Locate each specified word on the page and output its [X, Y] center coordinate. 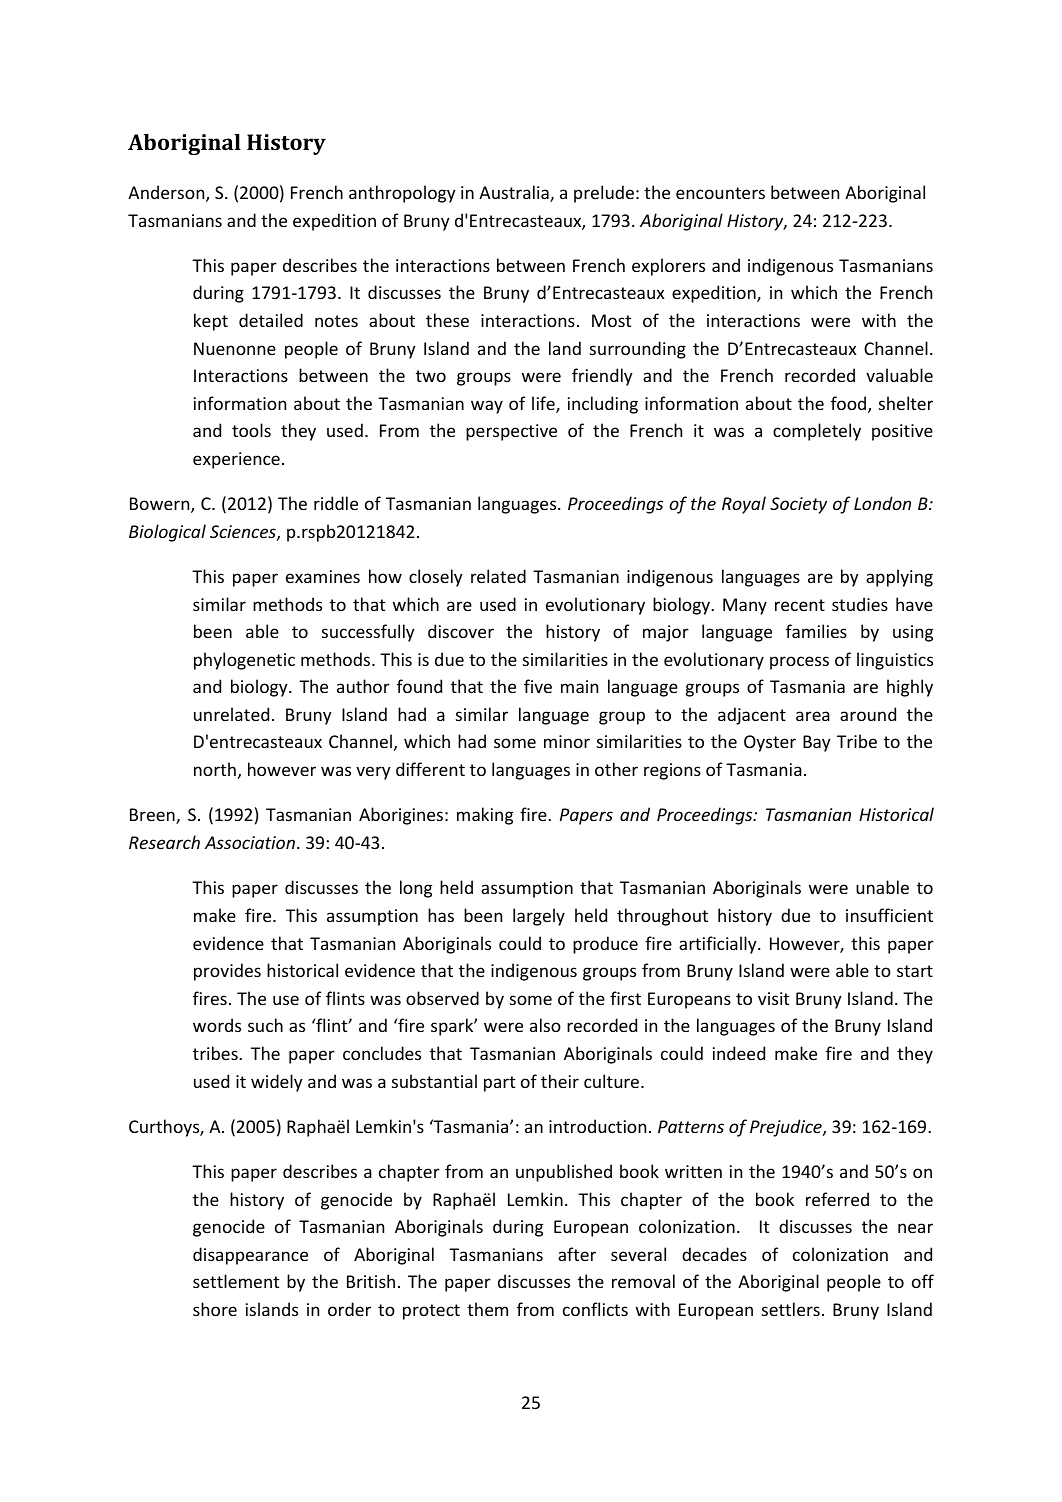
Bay [817, 743]
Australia [515, 193]
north [215, 769]
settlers [791, 1309]
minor [567, 741]
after [577, 1254]
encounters [720, 193]
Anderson [167, 193]
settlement [236, 1281]
